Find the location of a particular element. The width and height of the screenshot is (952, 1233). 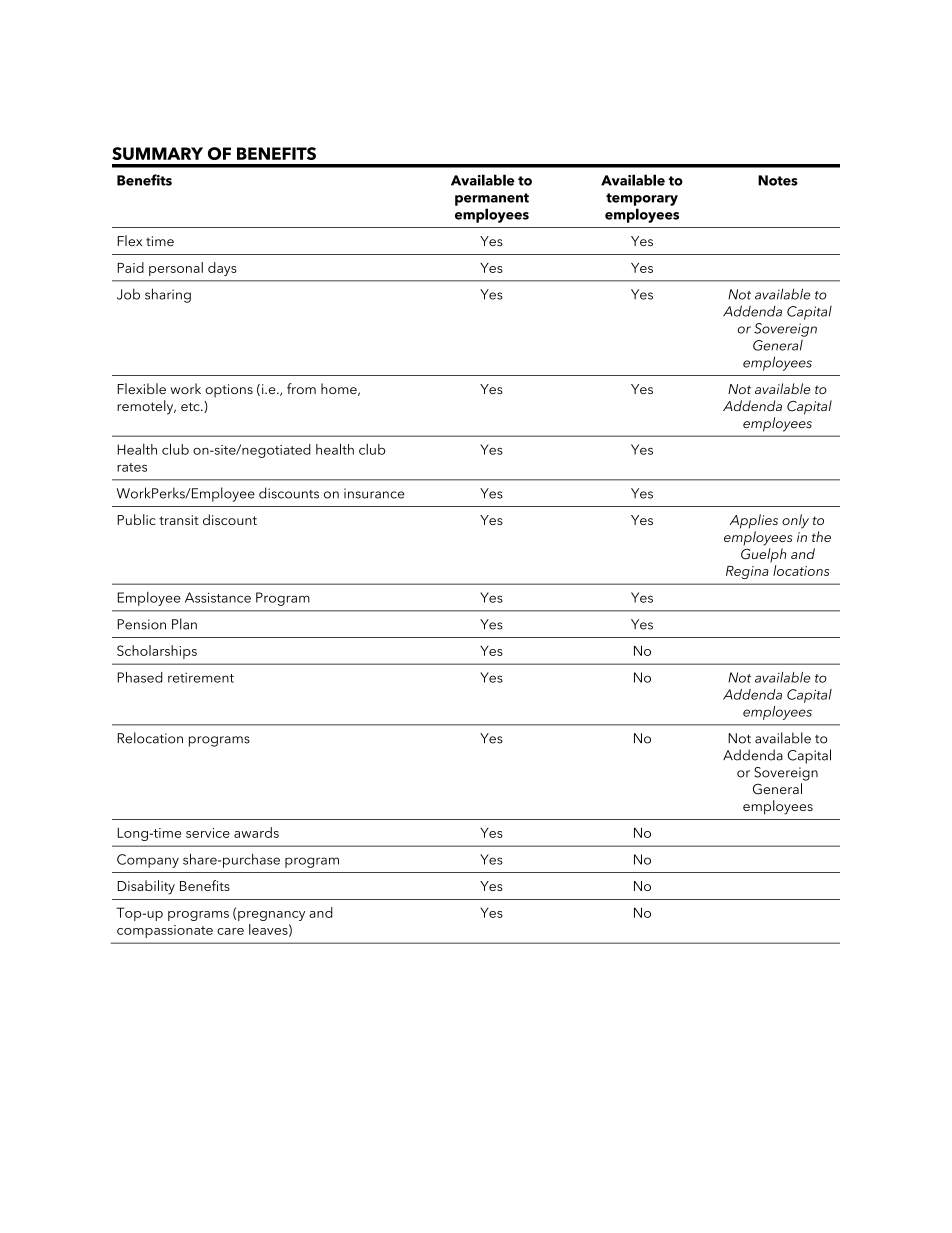

Relocation is located at coordinates (150, 738).
